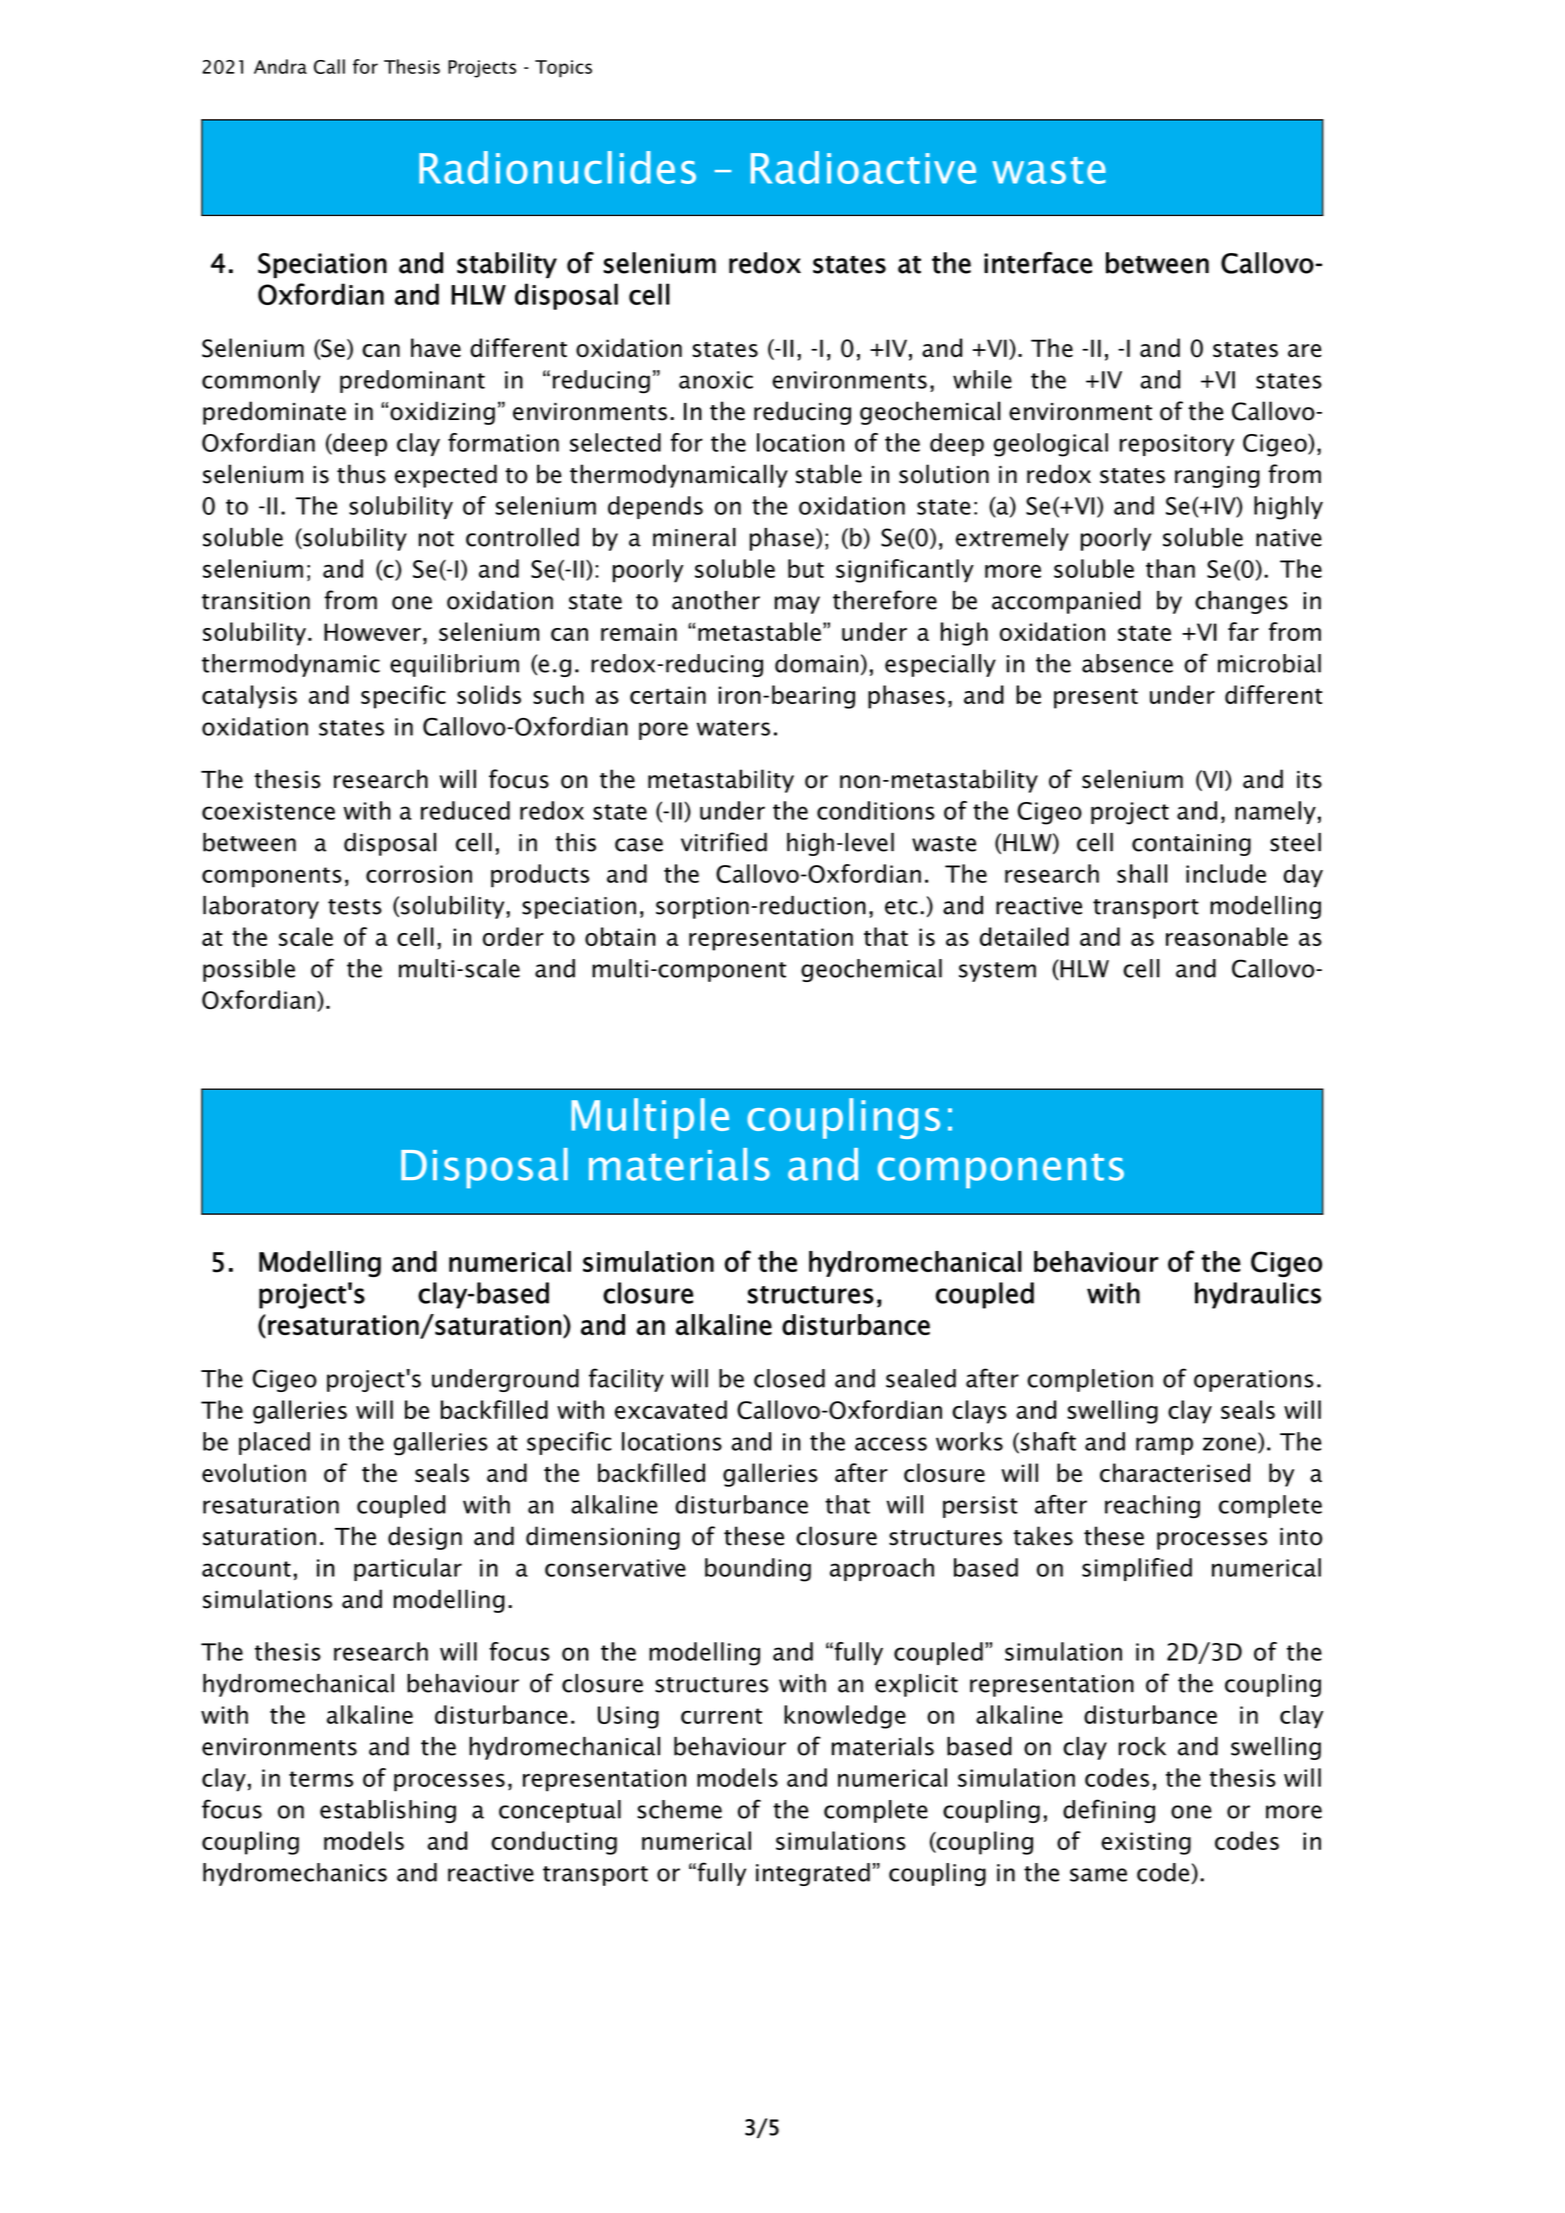 This screenshot has height=2213, width=1565. I want to click on existing, so click(1146, 1843).
